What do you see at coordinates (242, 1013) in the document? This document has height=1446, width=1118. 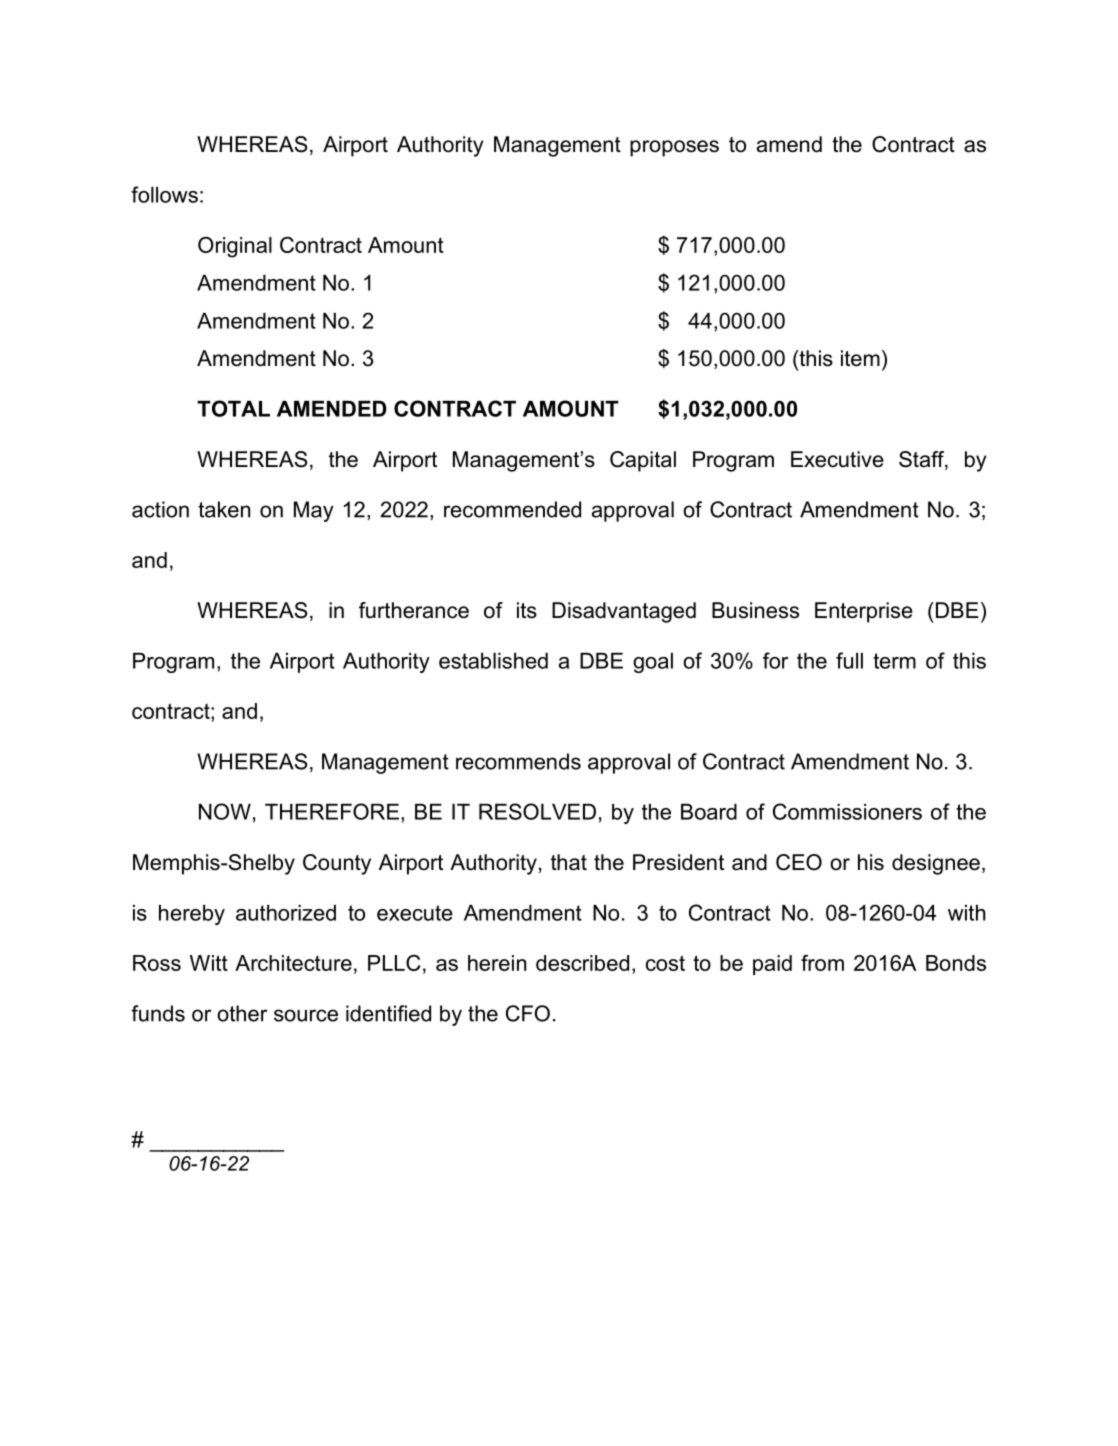 I see `other` at bounding box center [242, 1013].
